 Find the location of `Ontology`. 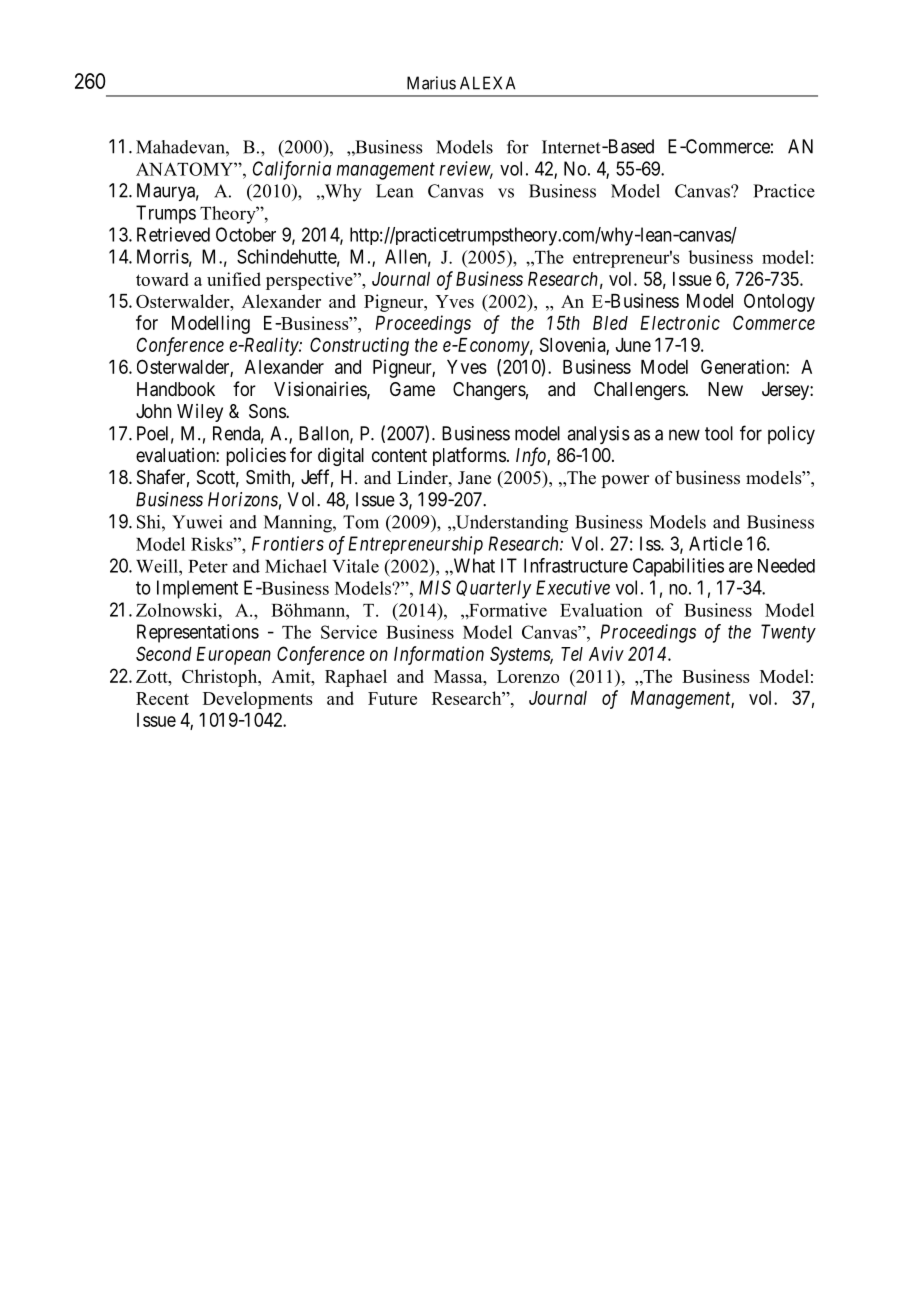

Ontology is located at coordinates (779, 302).
